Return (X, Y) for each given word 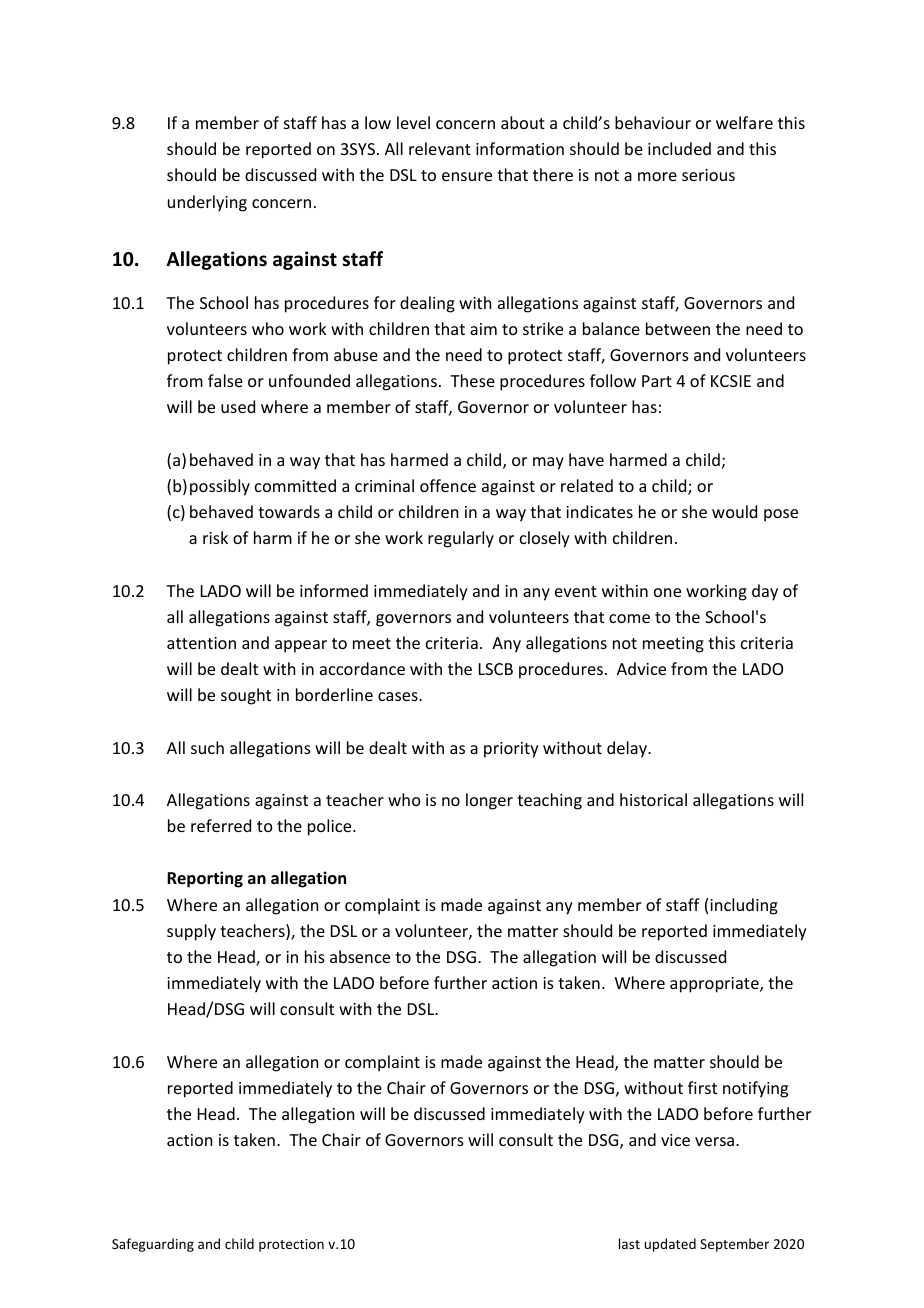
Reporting (205, 879)
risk (215, 537)
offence (448, 485)
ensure (467, 176)
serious (708, 175)
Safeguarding (153, 1245)
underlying (207, 203)
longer (489, 801)
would (734, 511)
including (744, 906)
